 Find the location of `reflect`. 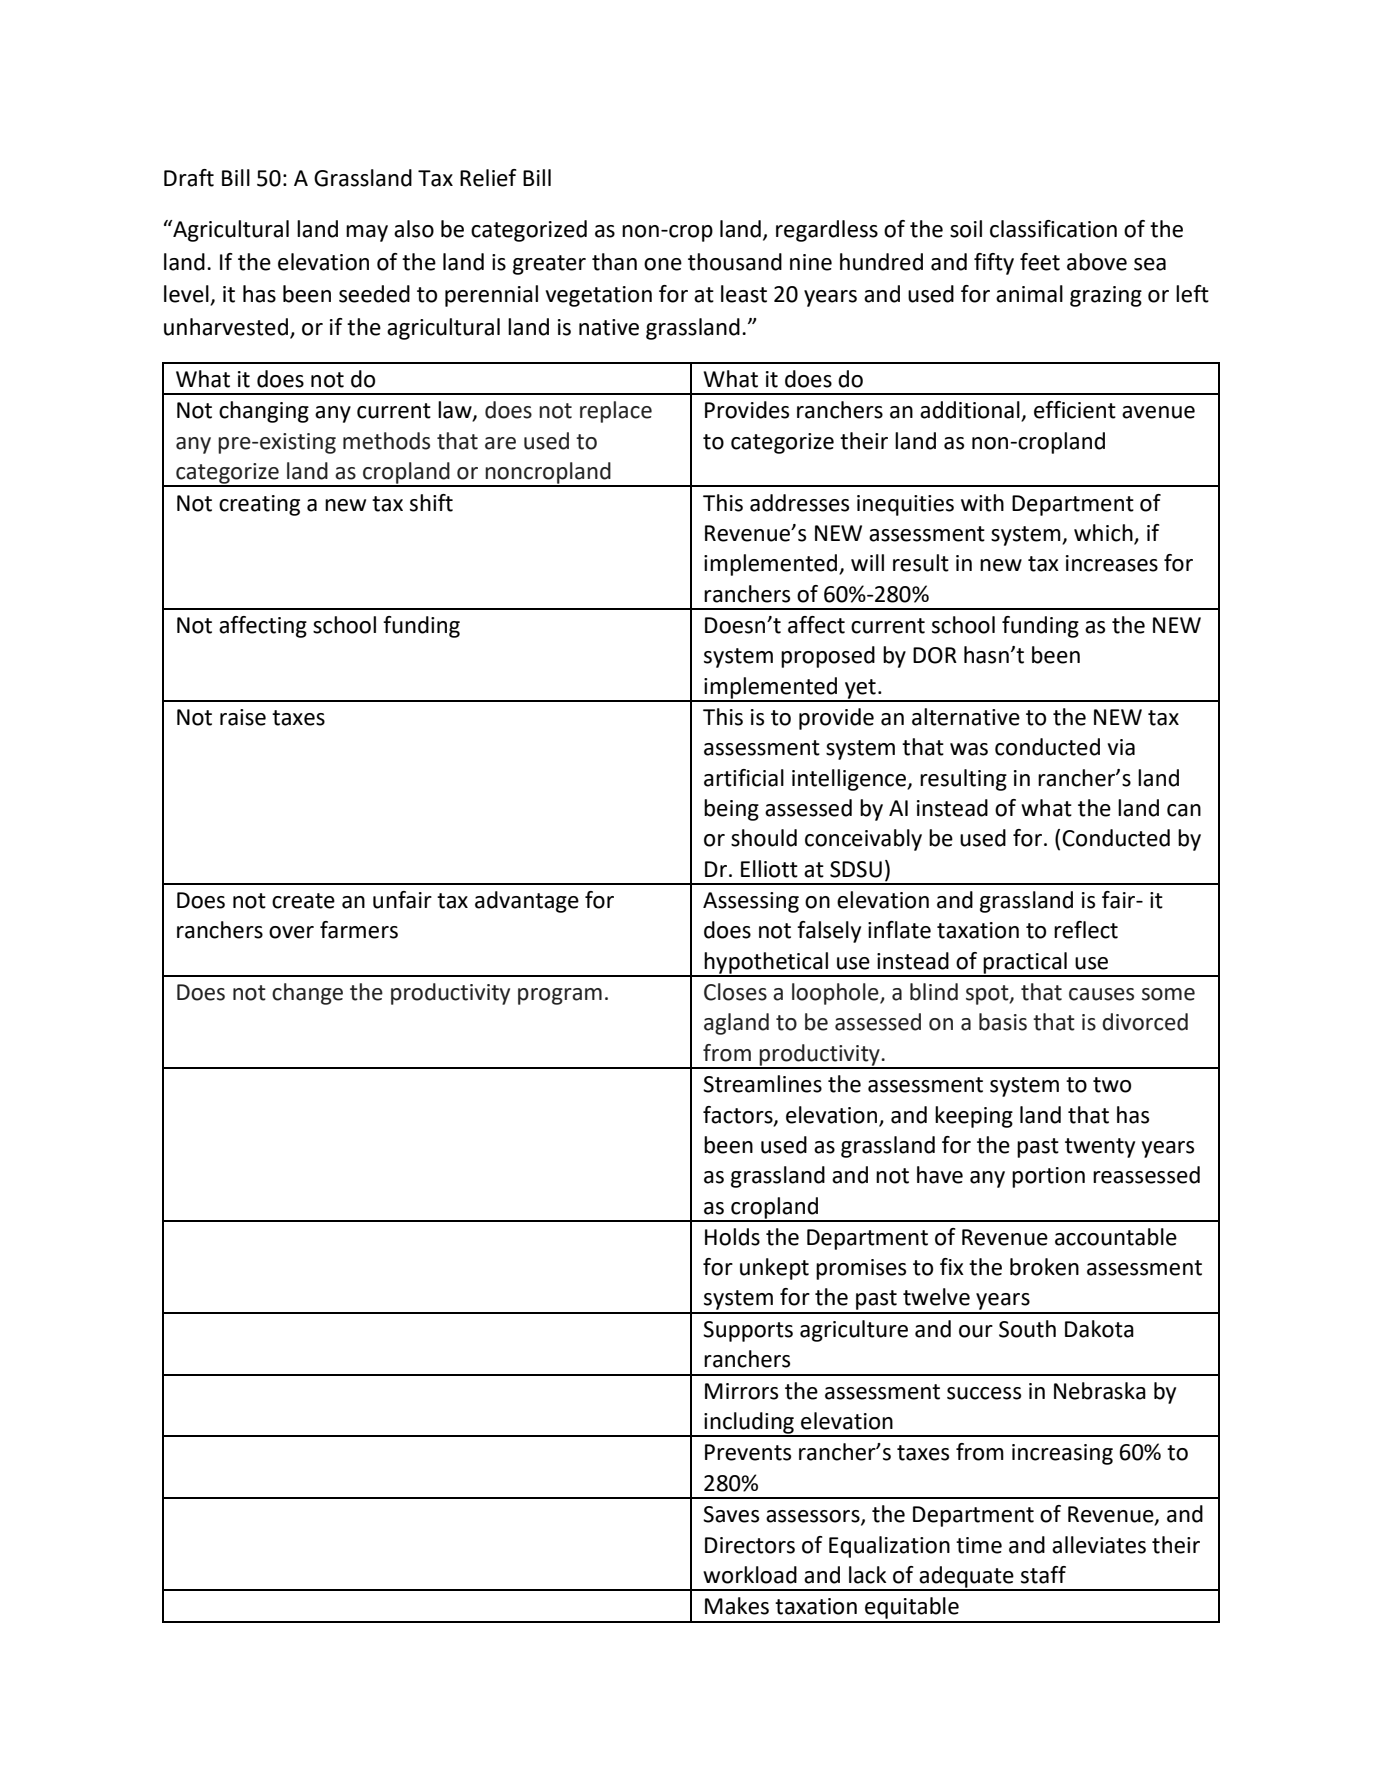

reflect is located at coordinates (1086, 930).
